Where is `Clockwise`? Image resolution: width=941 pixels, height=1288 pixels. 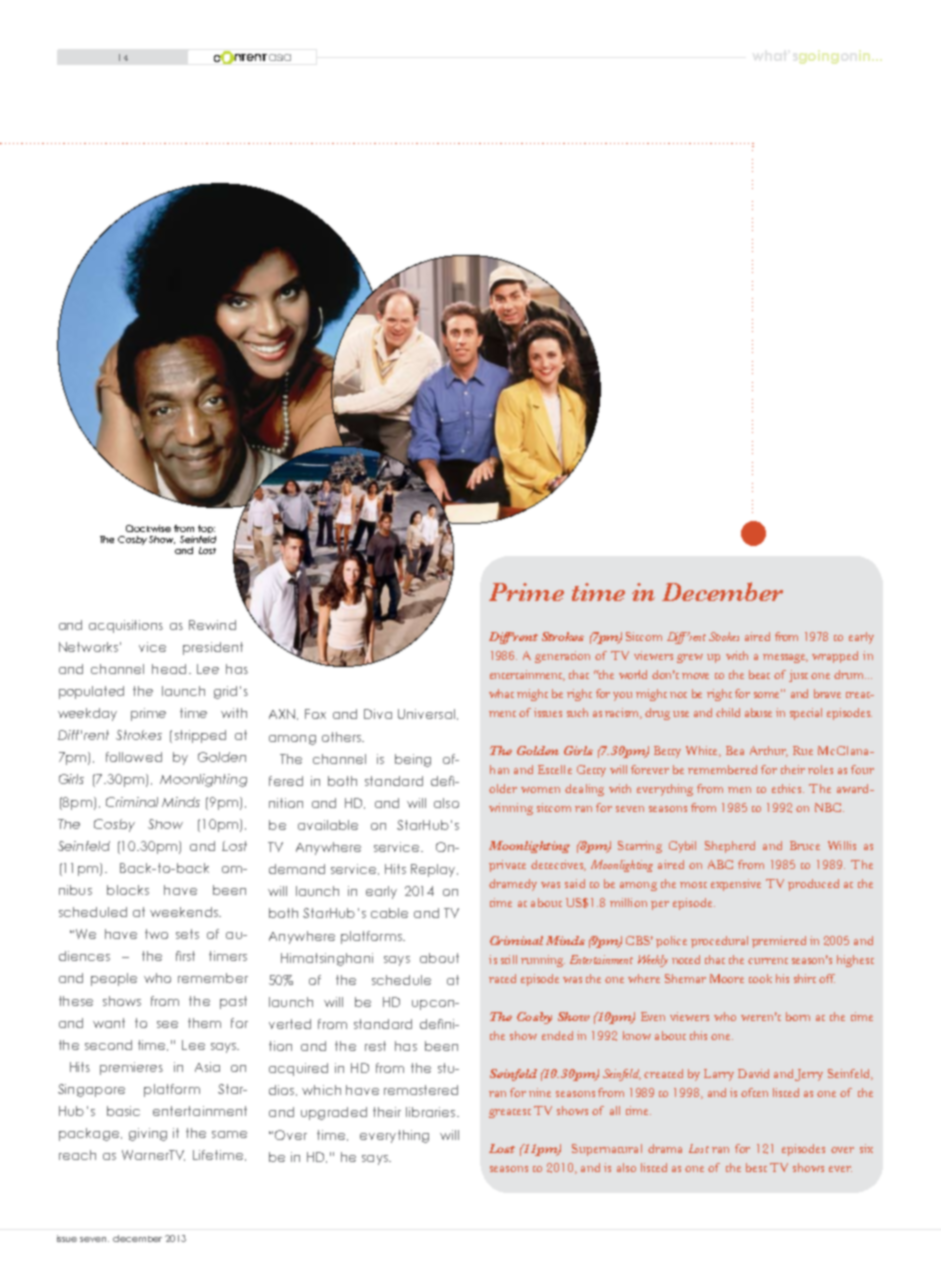
Clockwise is located at coordinates (148, 528).
